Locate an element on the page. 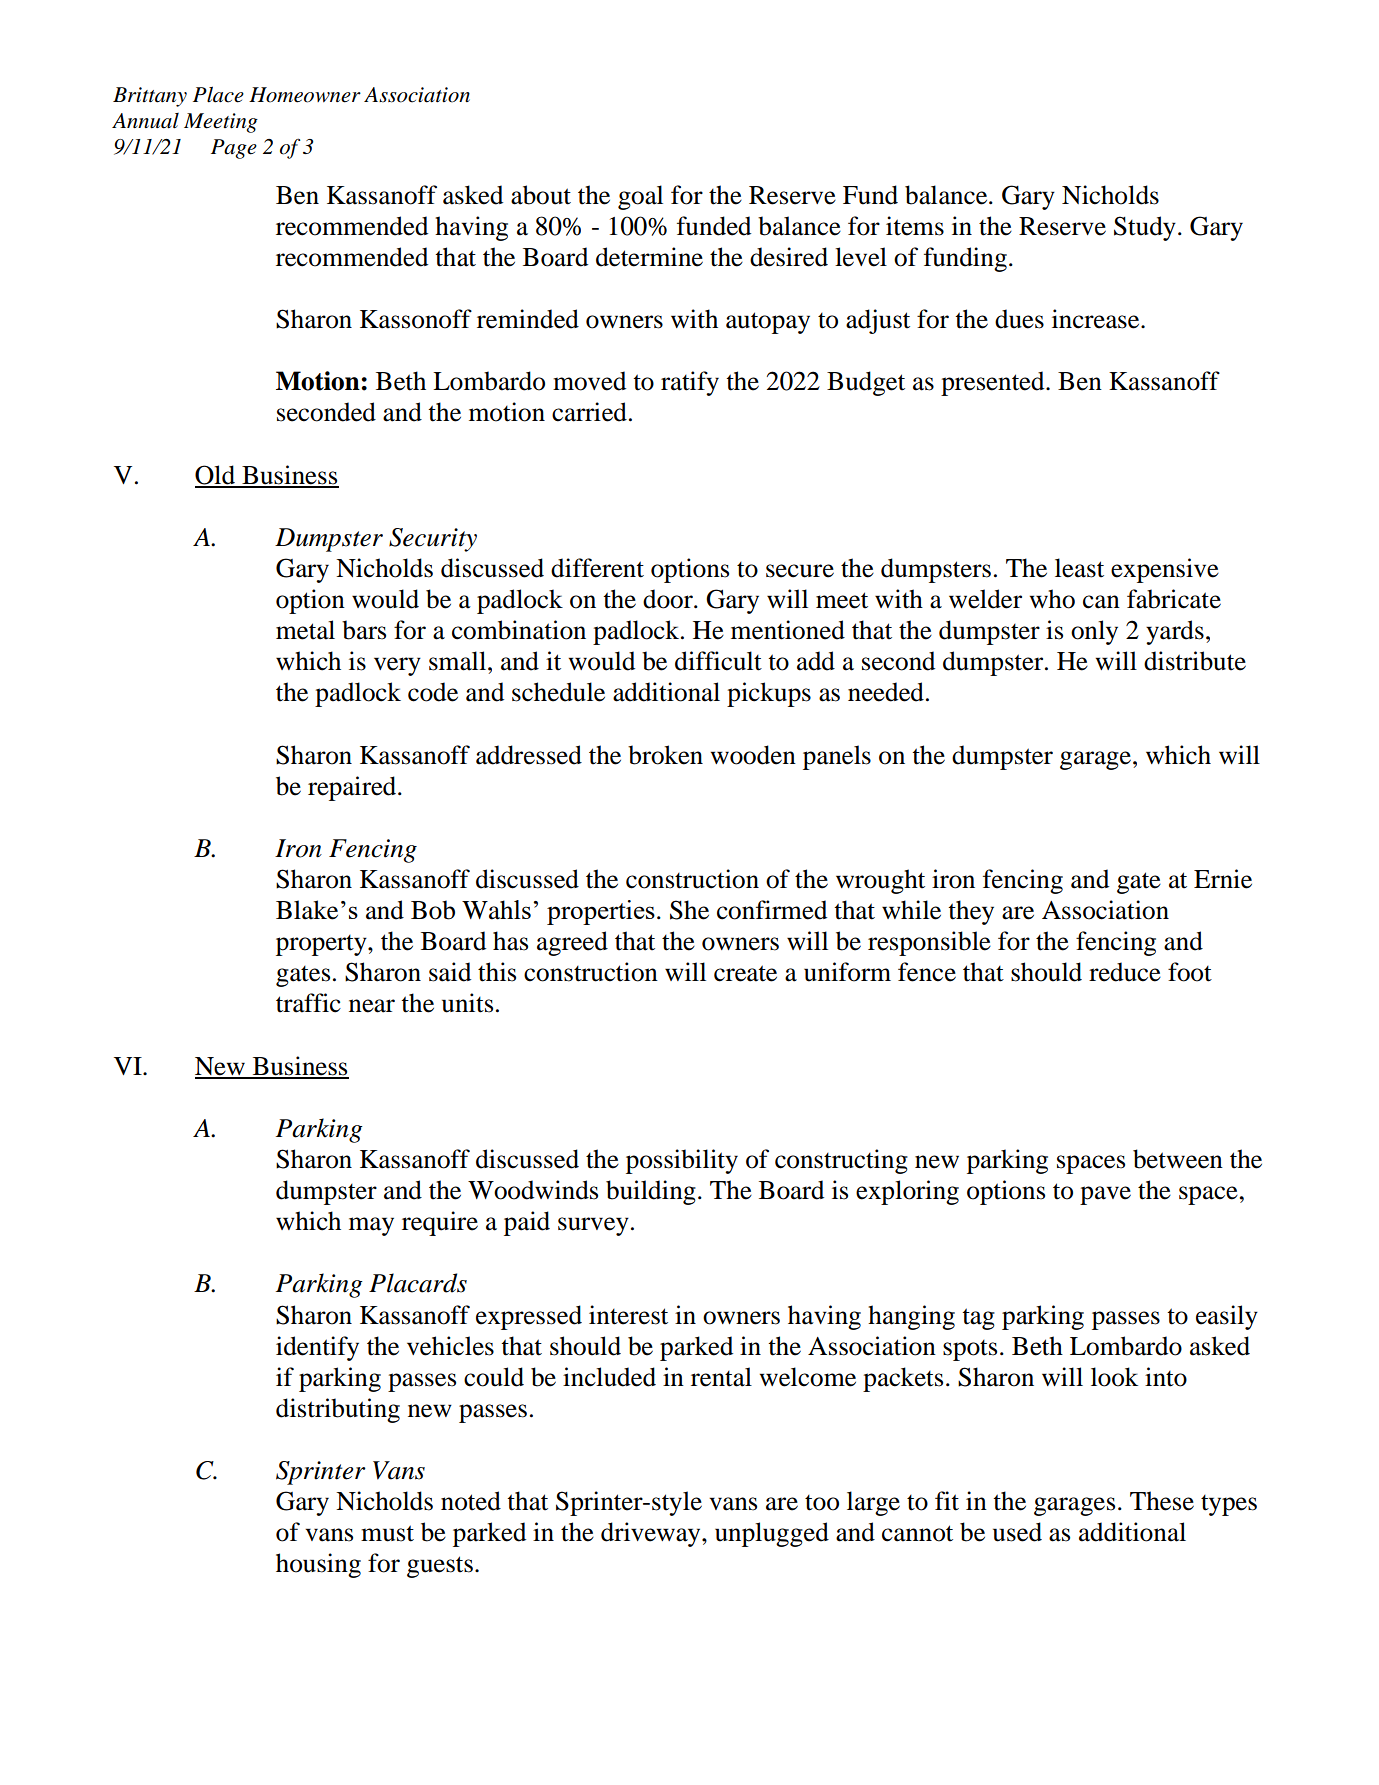 Image resolution: width=1379 pixels, height=1785 pixels. reduce is located at coordinates (1125, 972).
